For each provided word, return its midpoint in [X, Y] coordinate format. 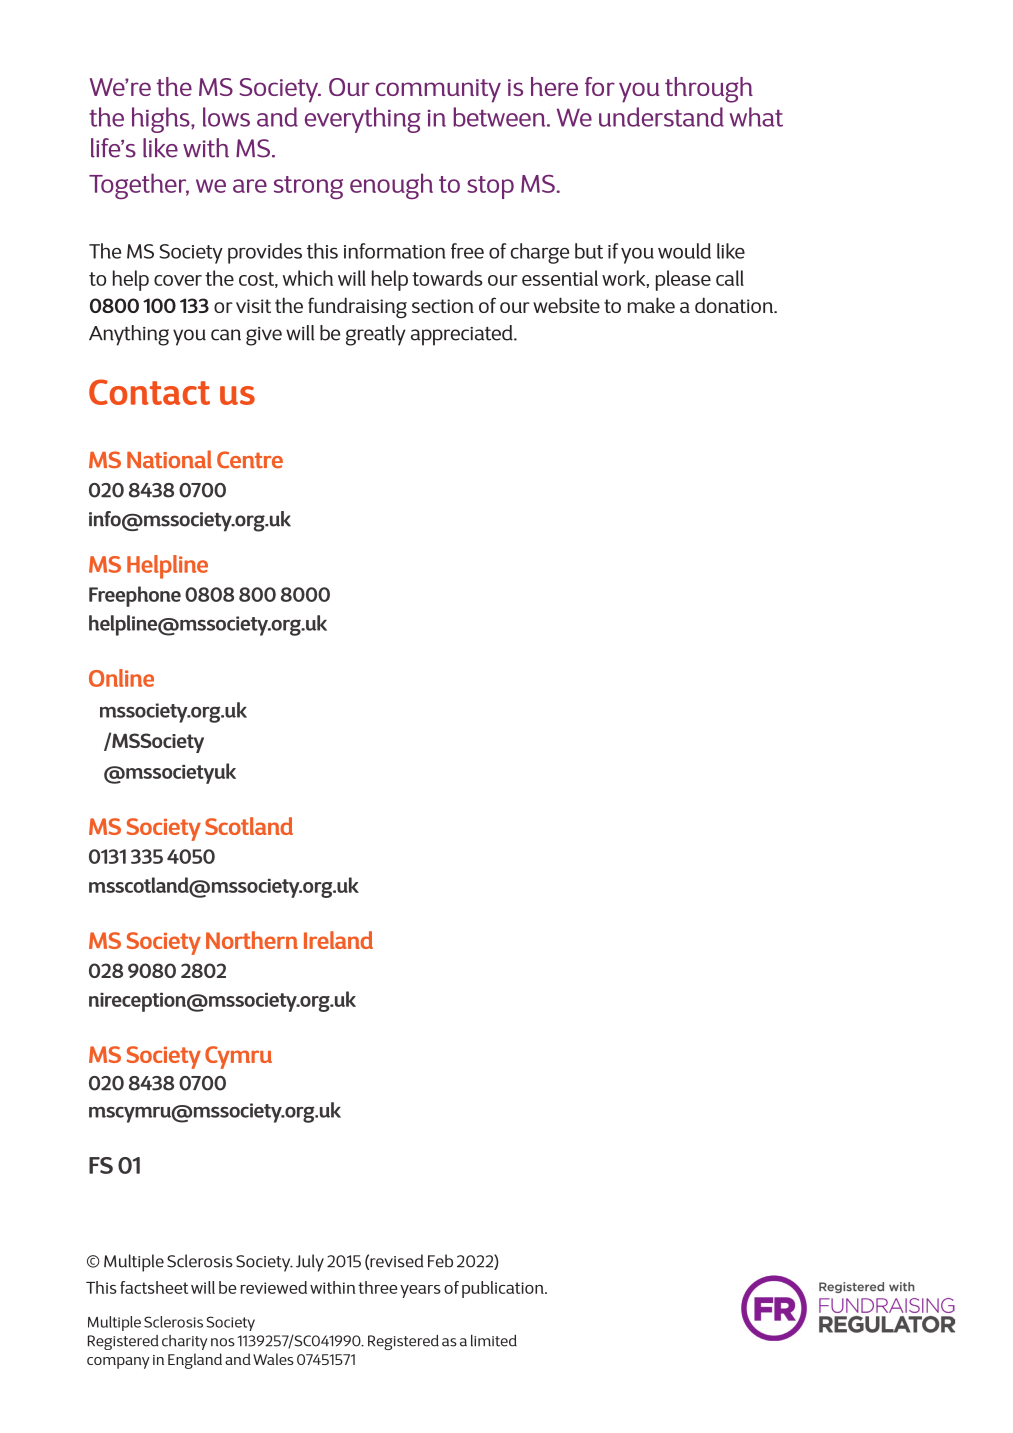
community [438, 91]
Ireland [338, 940]
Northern [252, 940]
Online [121, 678]
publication [504, 1289]
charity [185, 1342]
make [651, 305]
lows [226, 117]
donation [735, 305]
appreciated [463, 335]
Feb [440, 1261]
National [169, 459]
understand [661, 117]
